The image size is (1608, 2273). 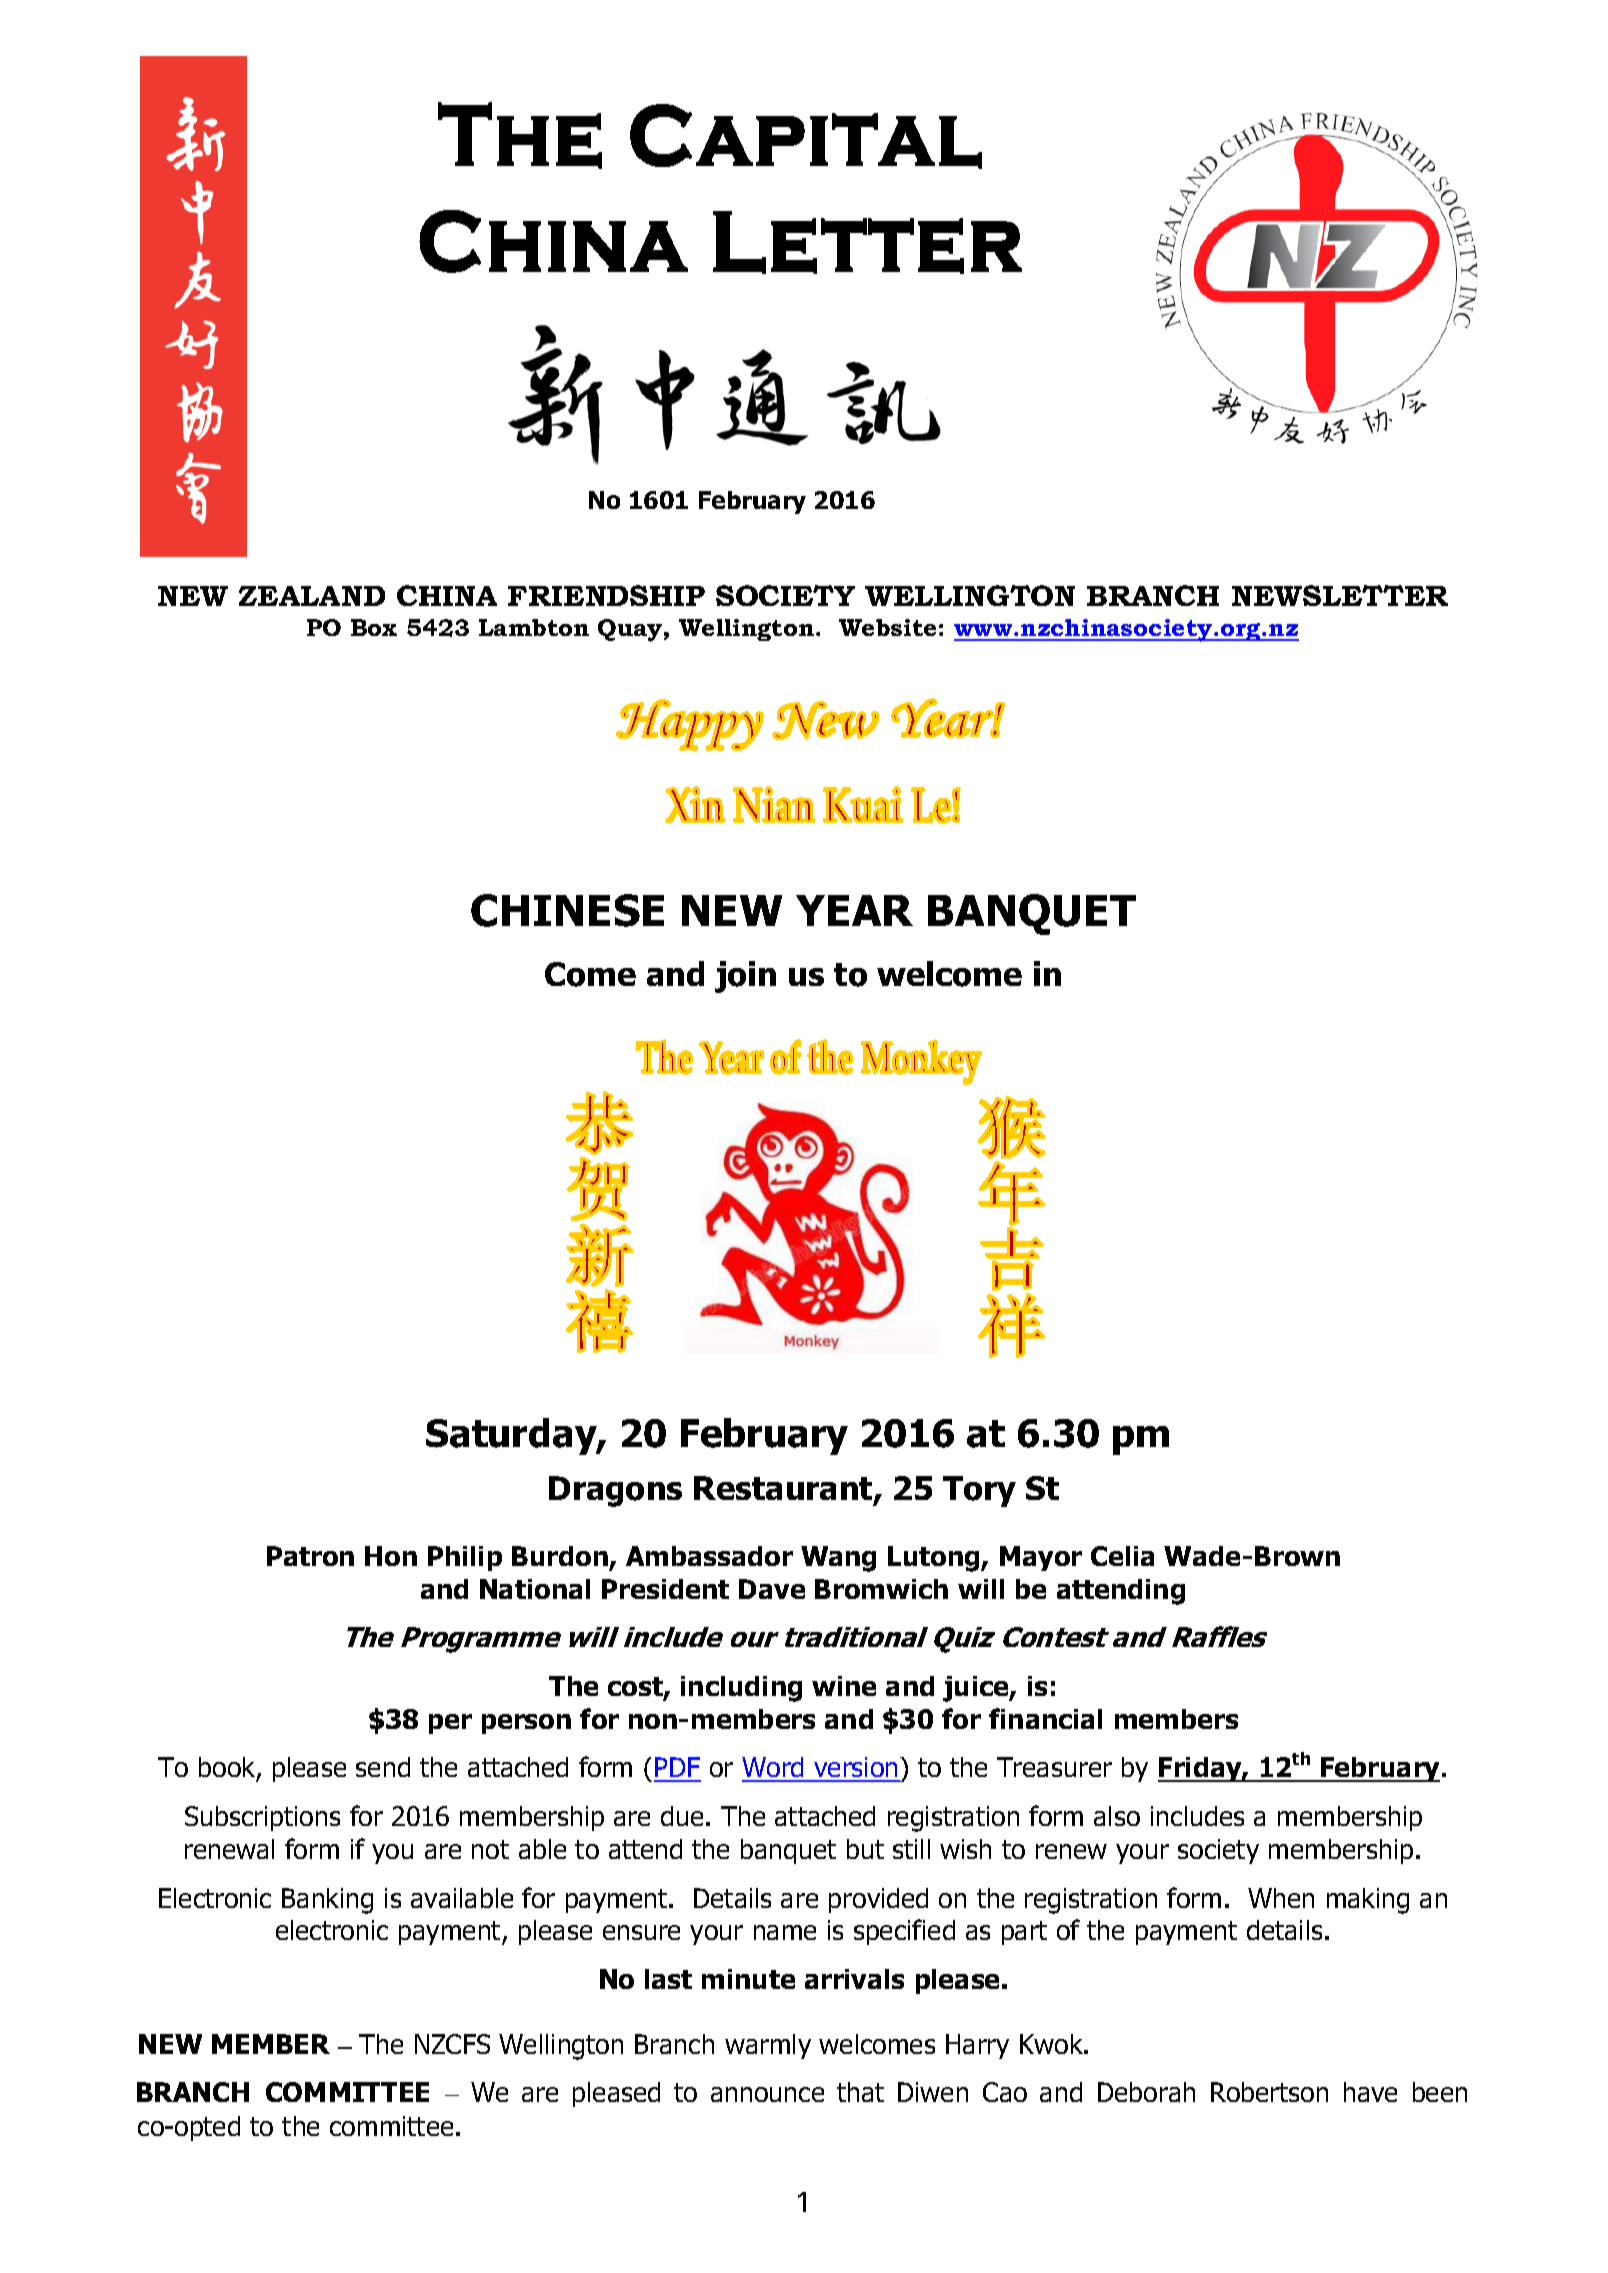 I want to click on Tory, so click(x=979, y=1491).
